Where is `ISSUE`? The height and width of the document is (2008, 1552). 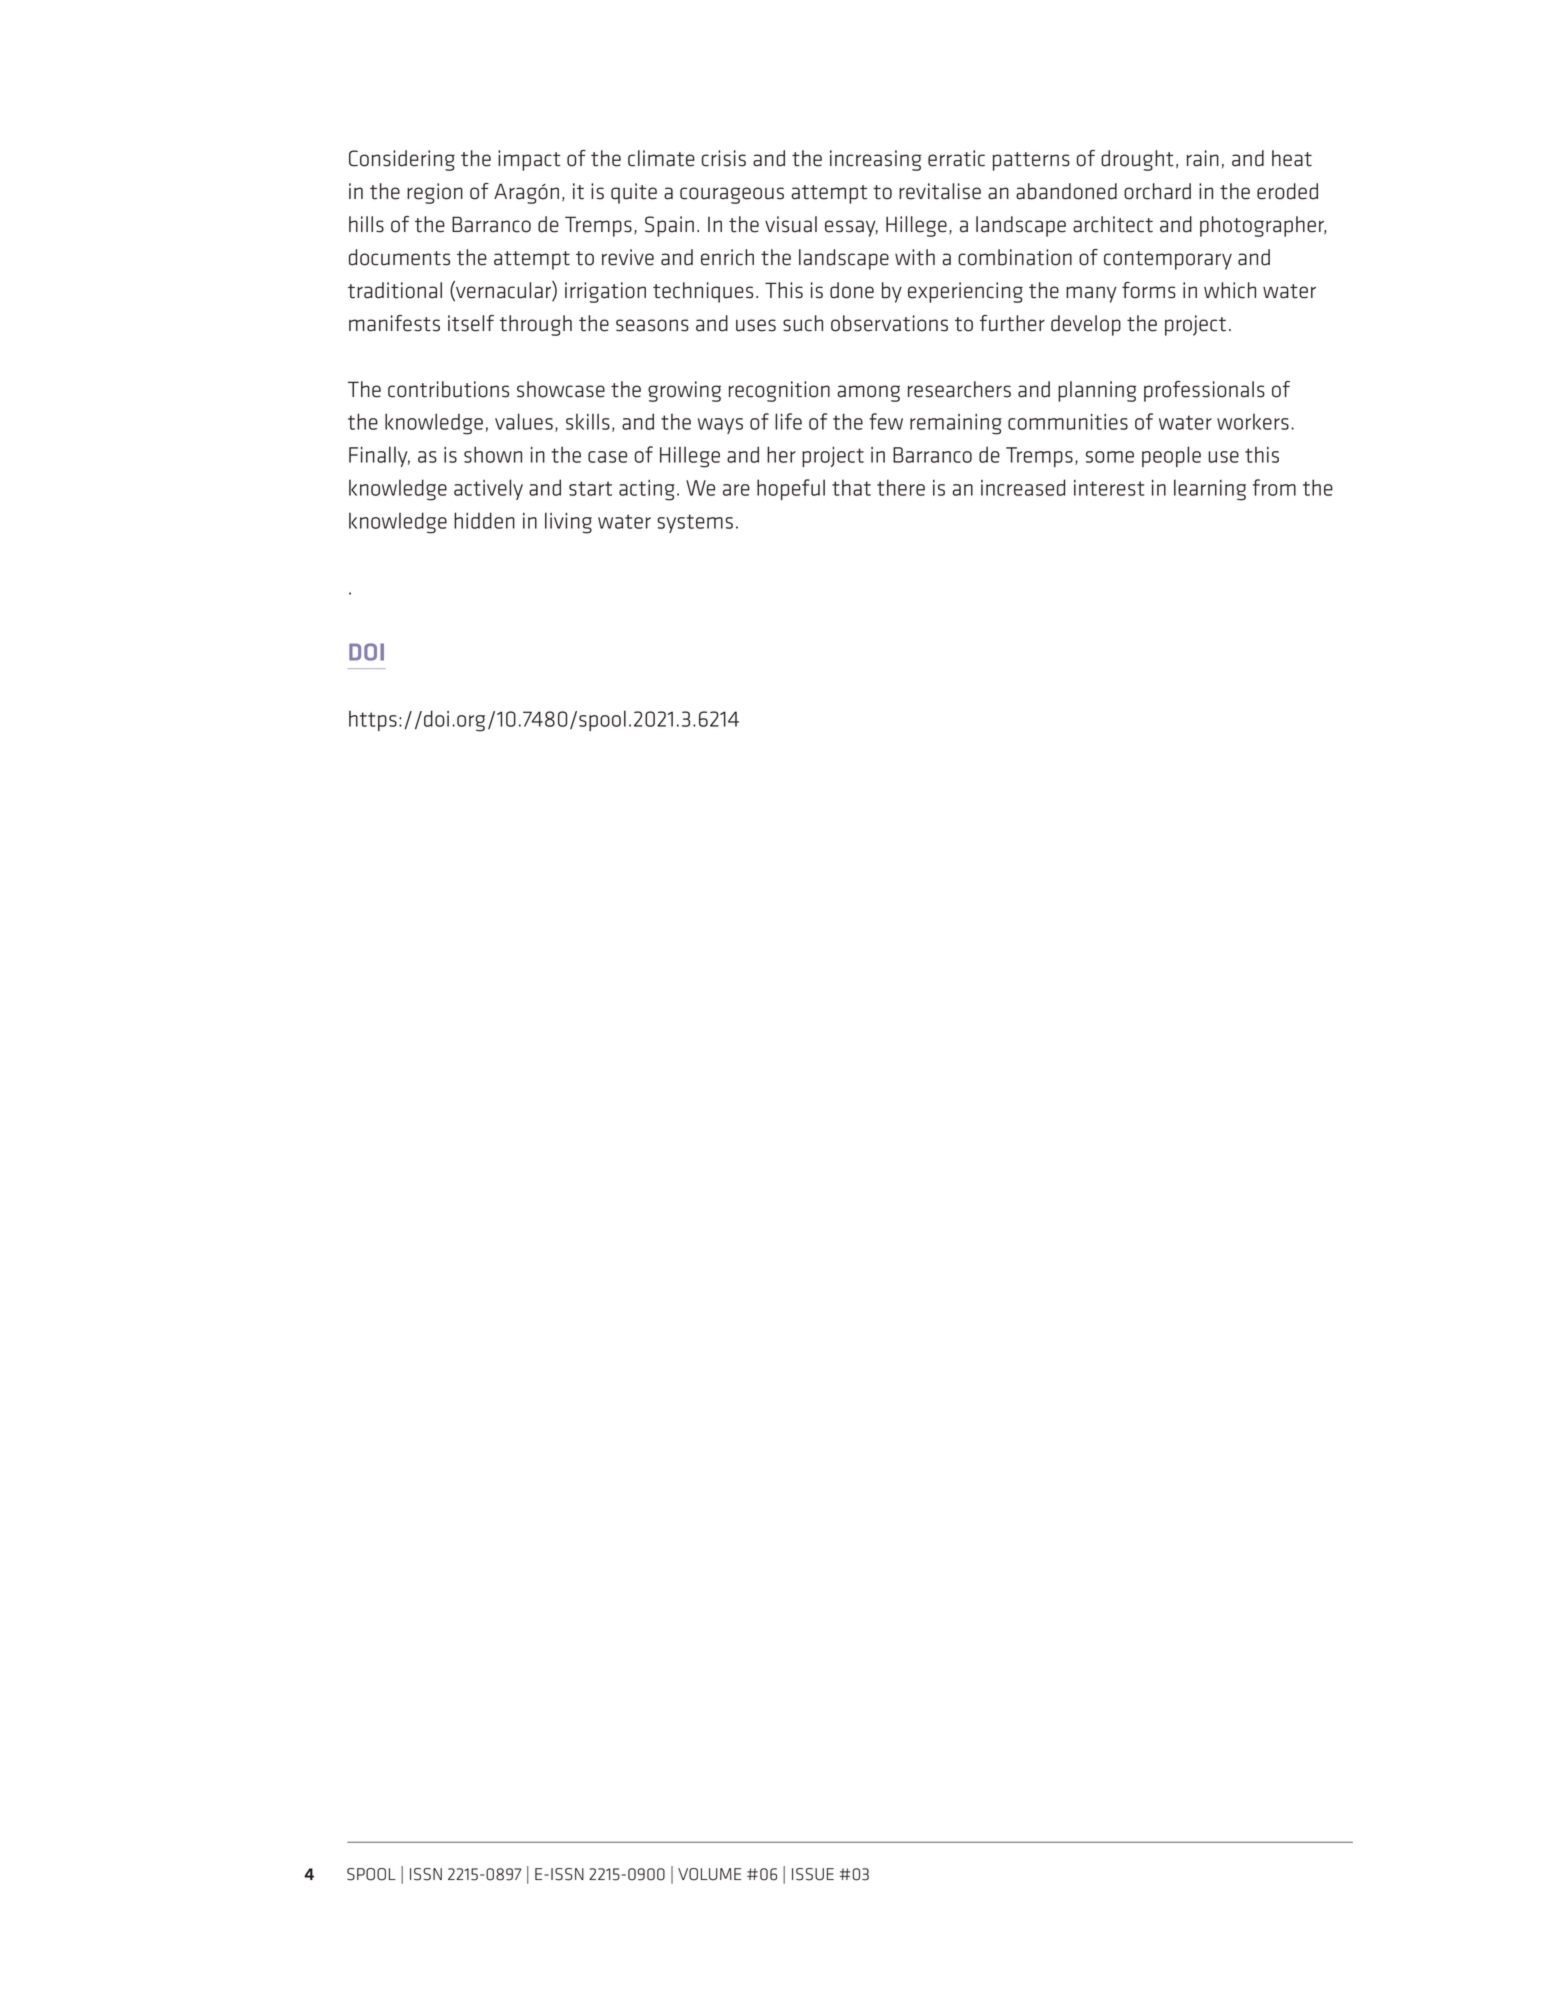 ISSUE is located at coordinates (813, 1874).
